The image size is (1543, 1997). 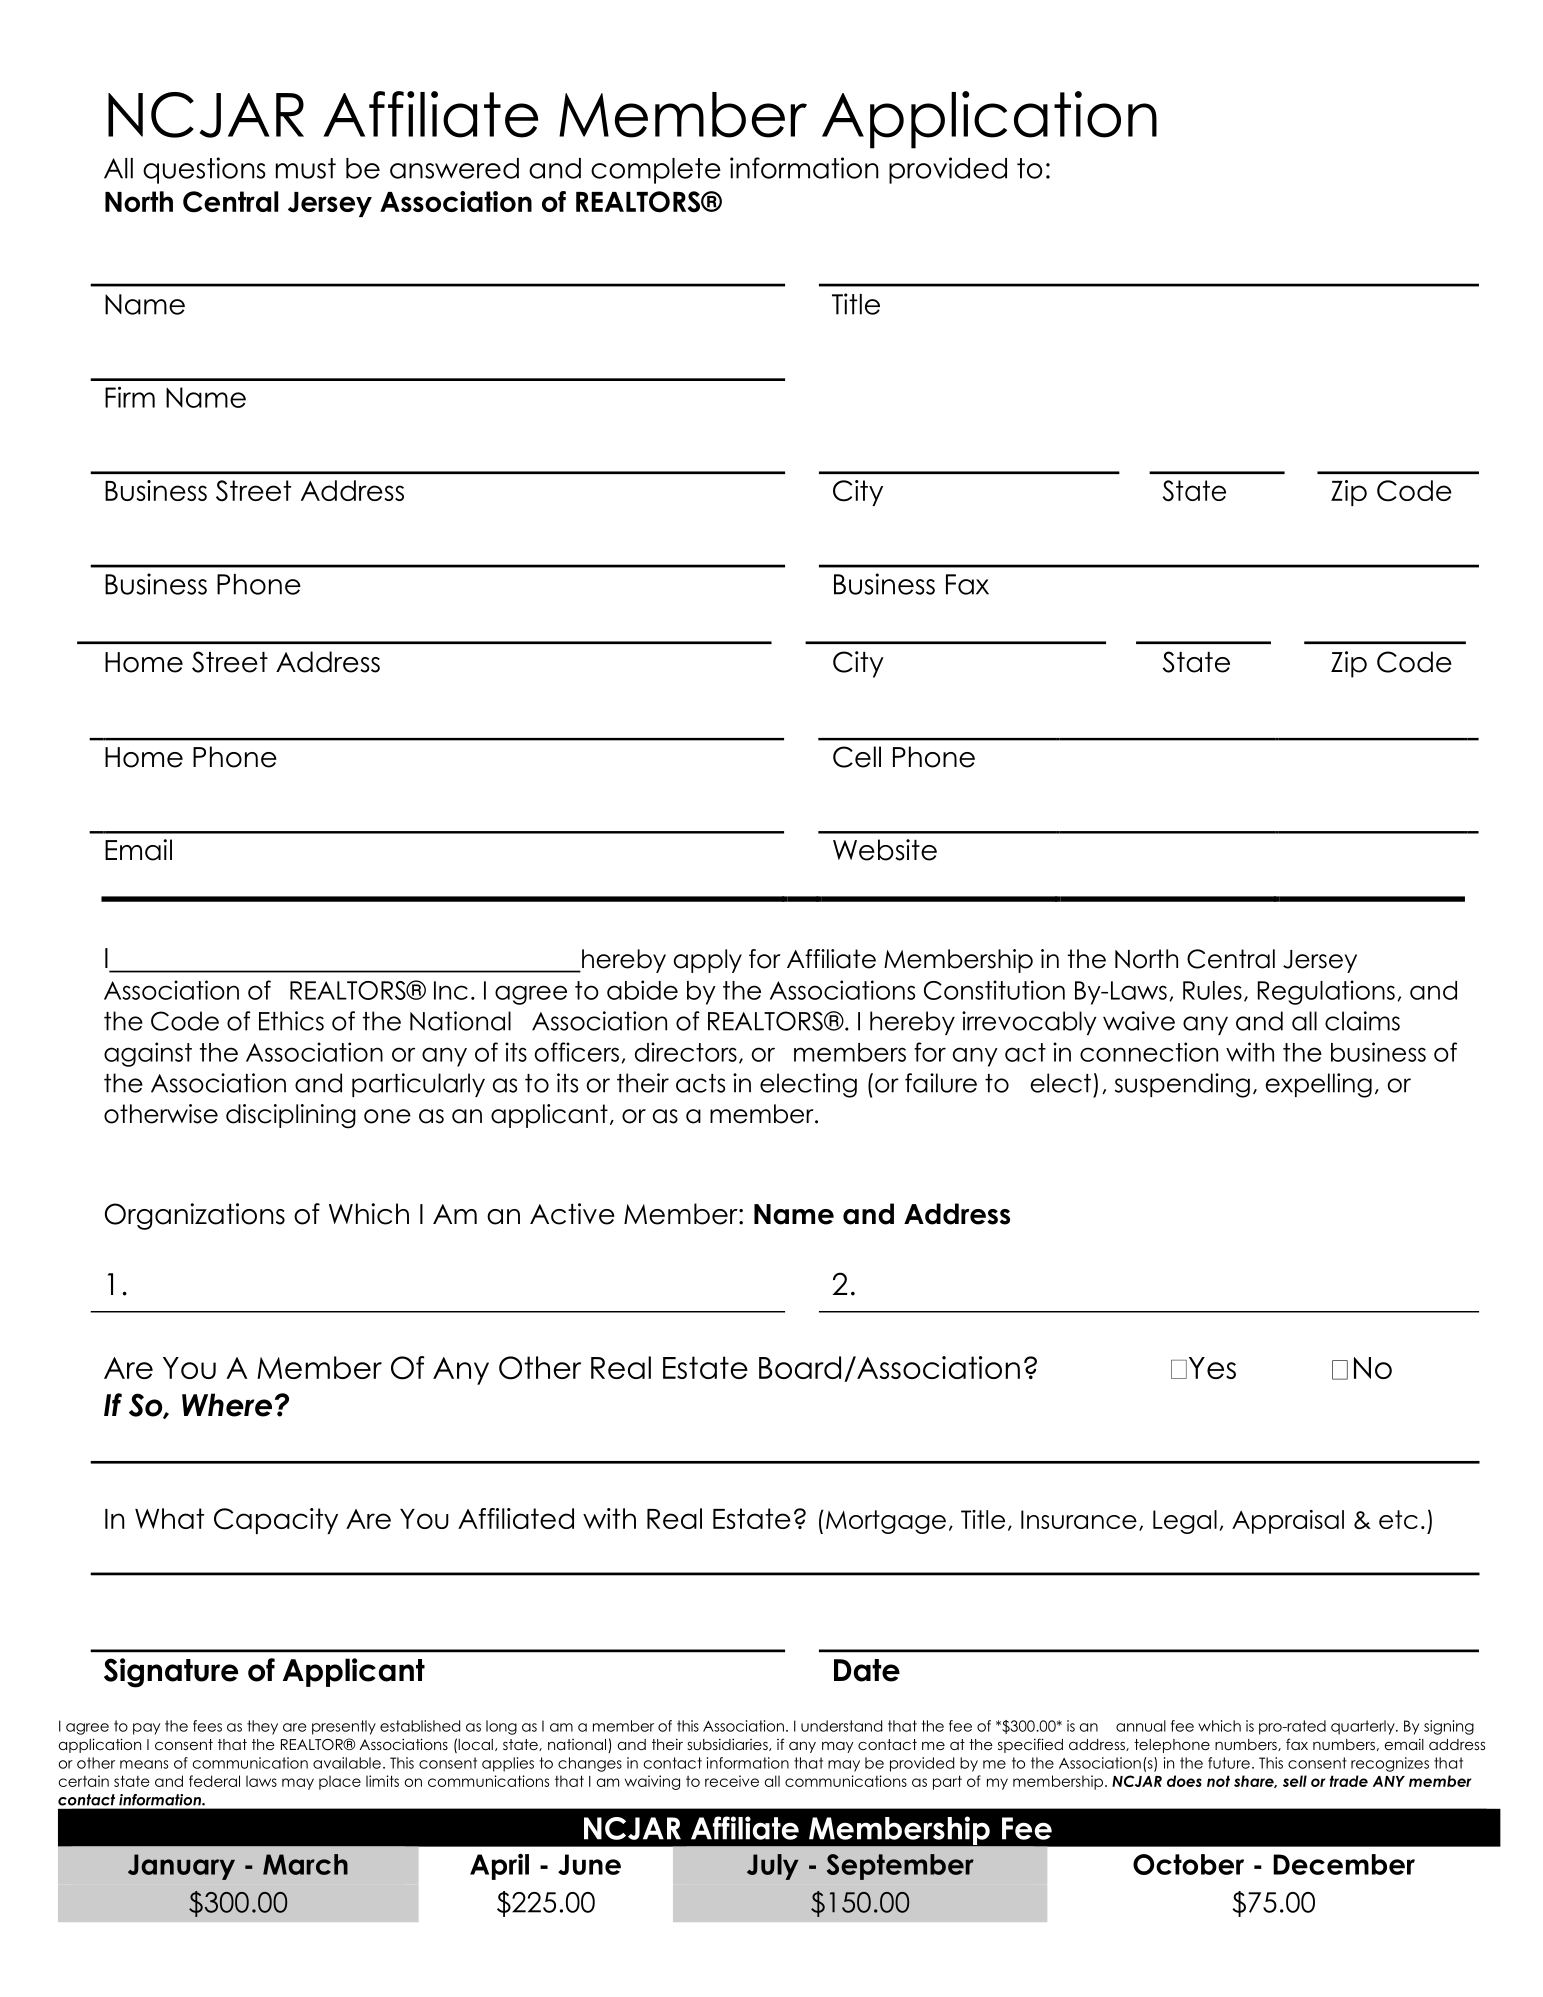 I want to click on Ethics, so click(x=291, y=1021).
